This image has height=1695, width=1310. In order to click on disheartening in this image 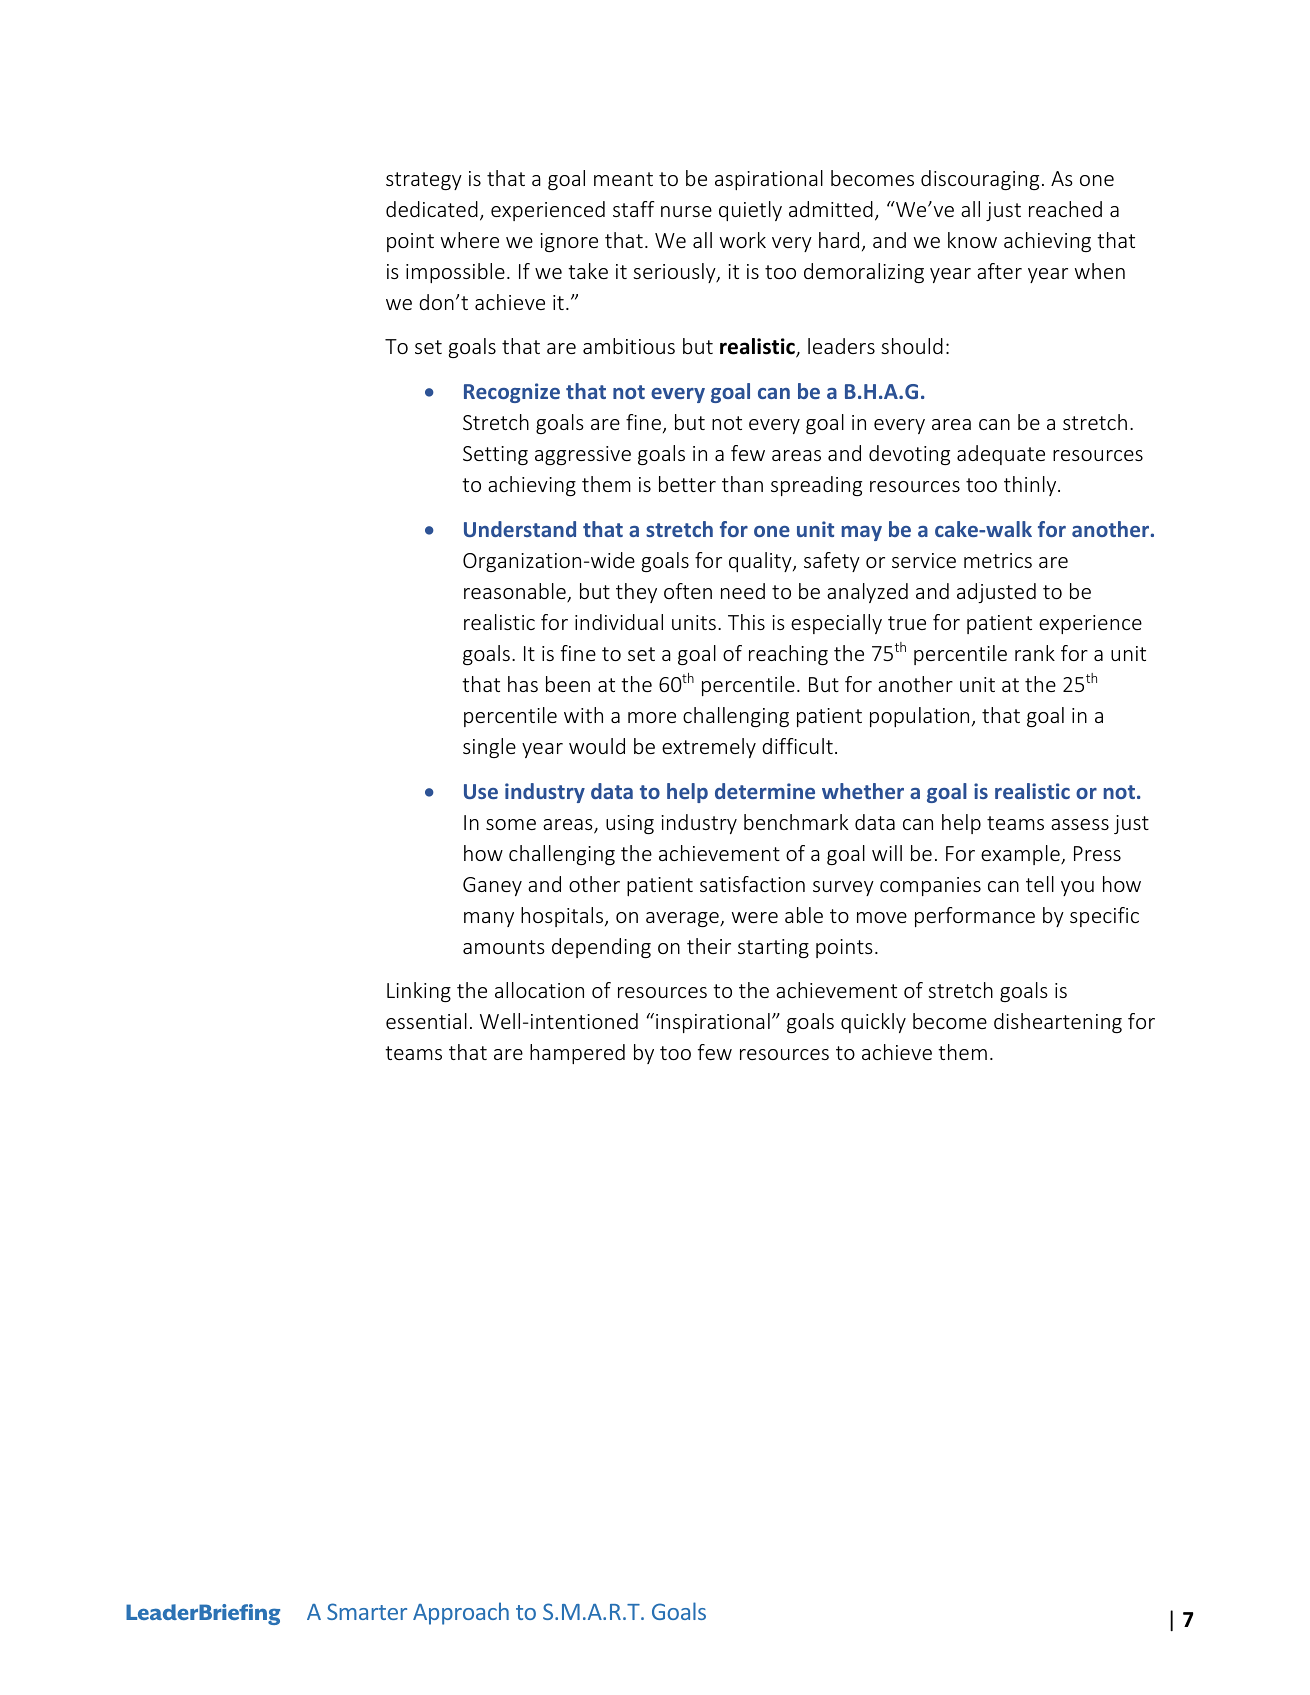, I will do `click(1058, 1023)`.
